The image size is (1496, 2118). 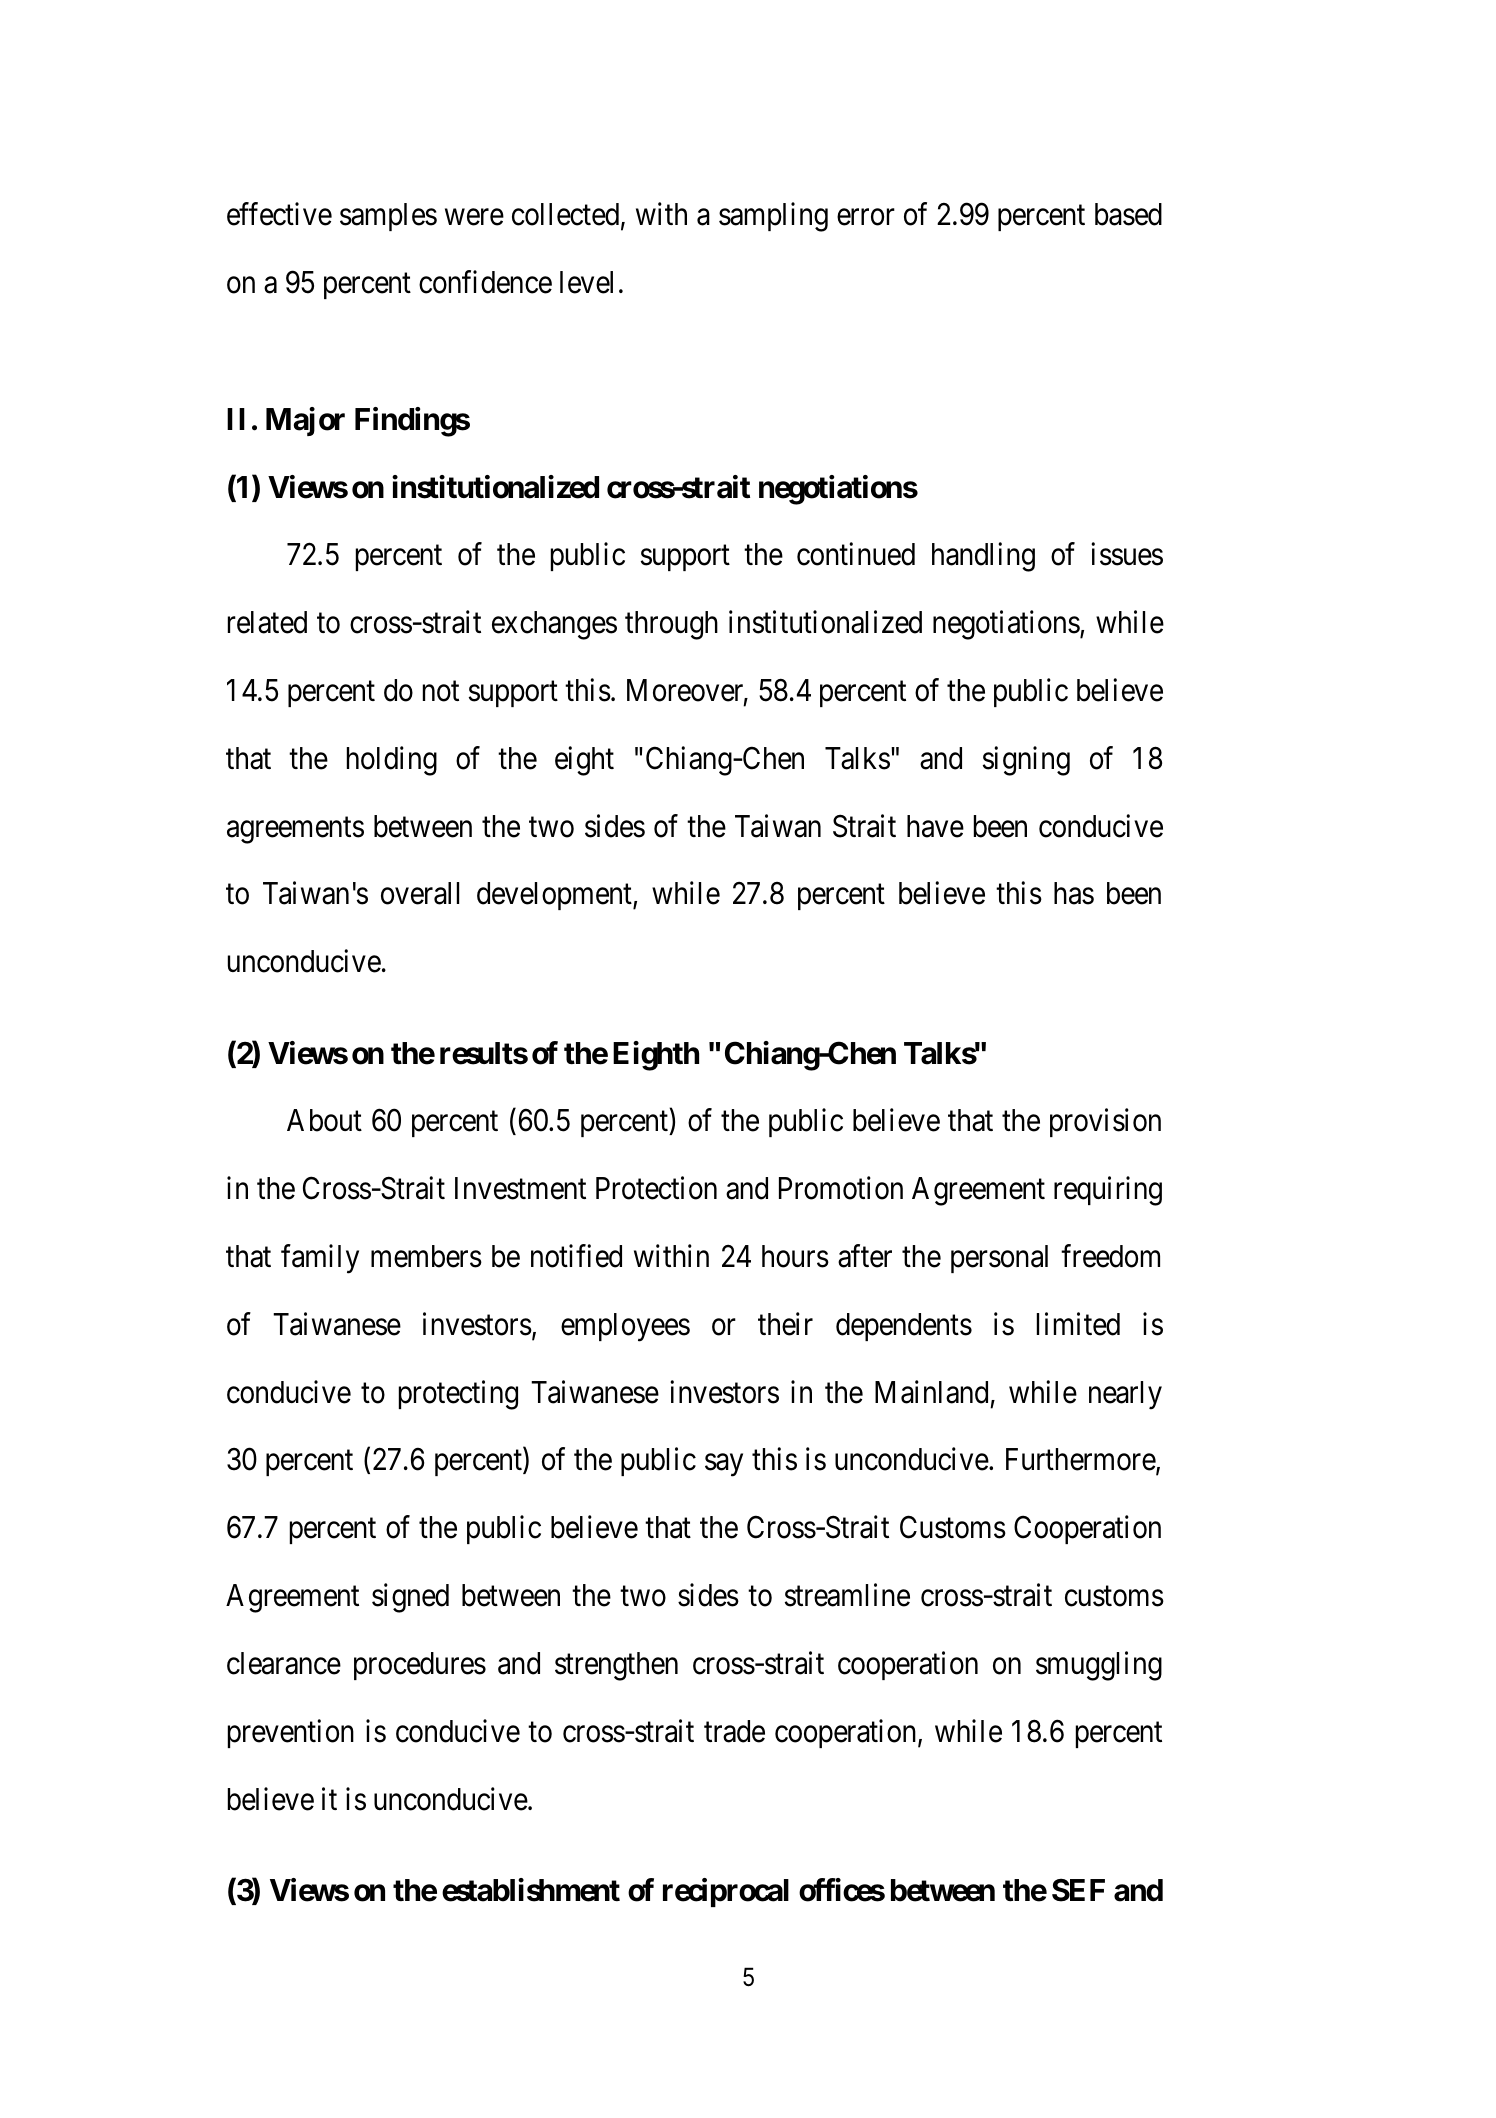 What do you see at coordinates (671, 625) in the screenshot?
I see `through` at bounding box center [671, 625].
